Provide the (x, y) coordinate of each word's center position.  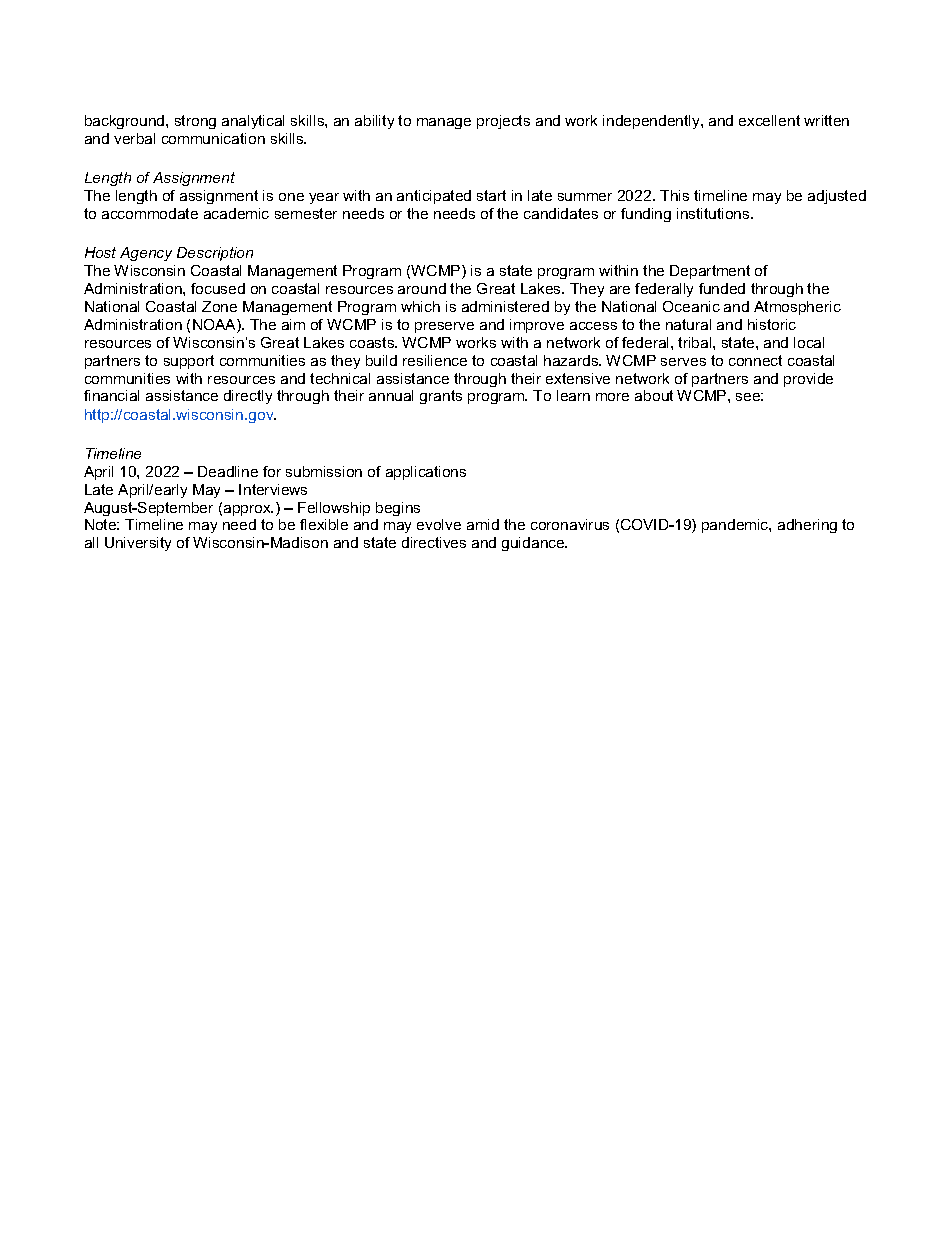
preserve (444, 327)
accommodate (150, 213)
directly (248, 397)
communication (213, 138)
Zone (219, 306)
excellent (769, 120)
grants (441, 397)
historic (772, 324)
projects (503, 122)
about (654, 395)
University (138, 544)
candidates (561, 213)
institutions (714, 213)
